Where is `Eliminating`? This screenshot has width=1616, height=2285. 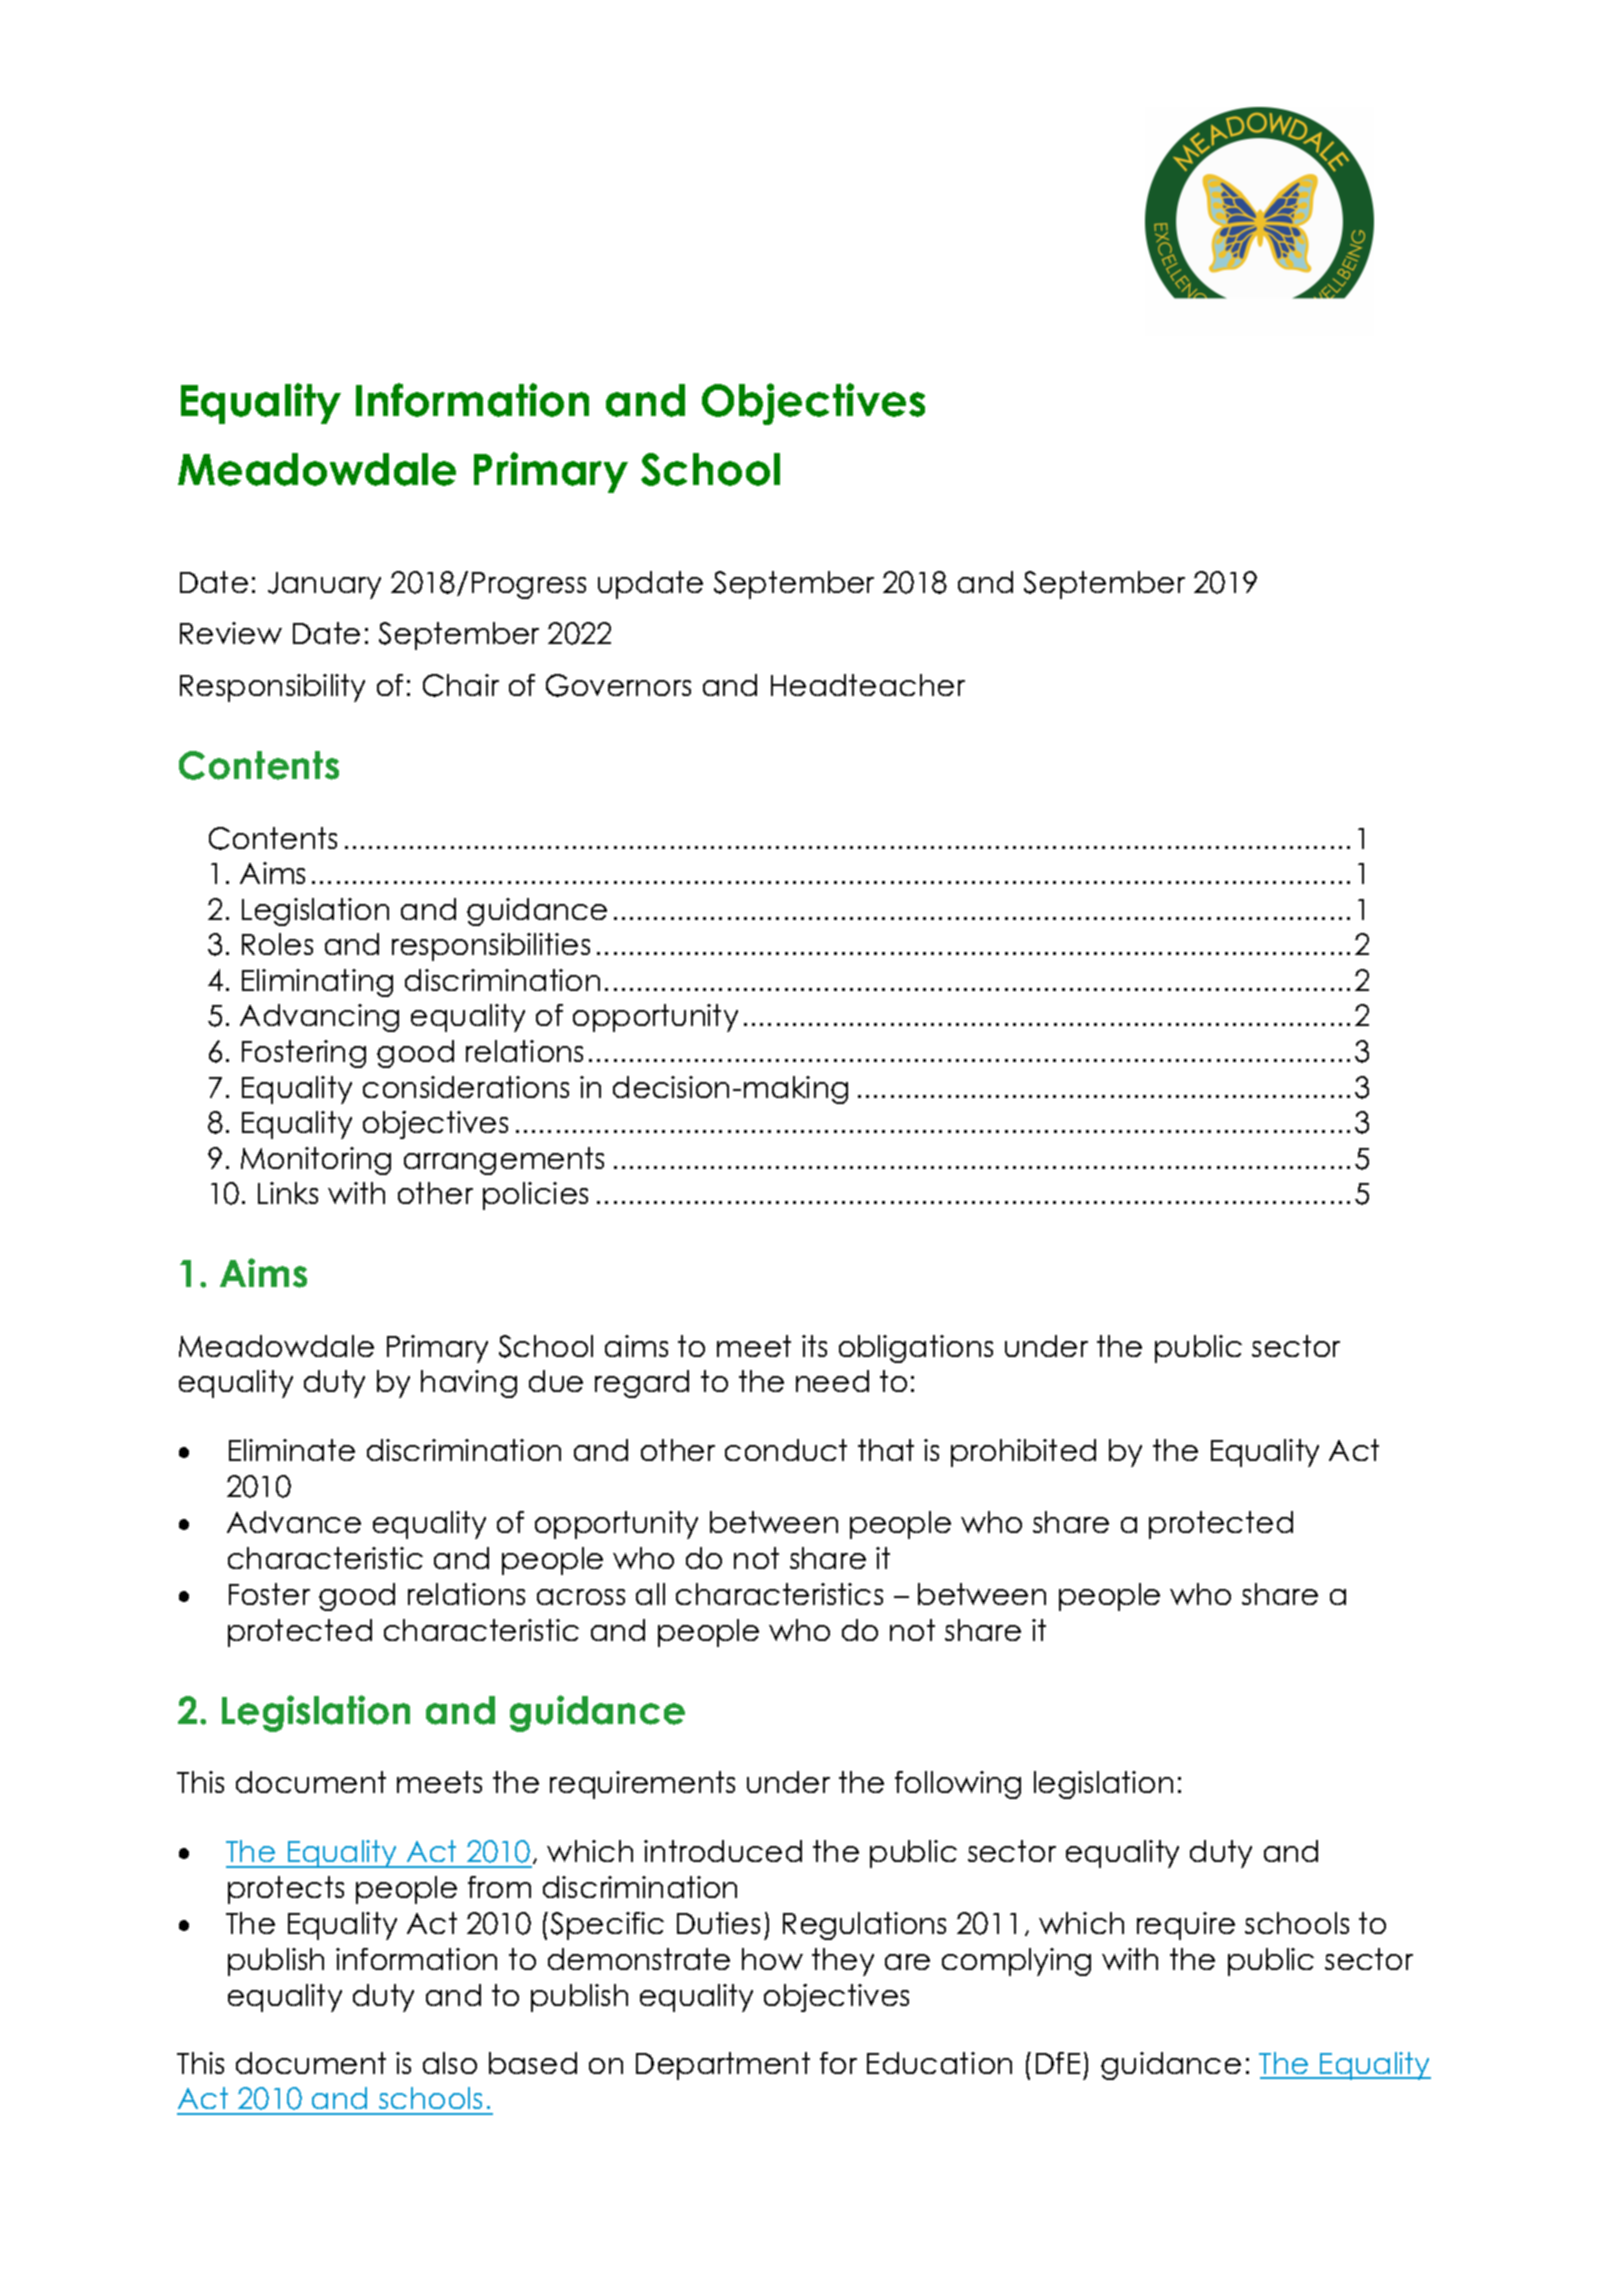 Eliminating is located at coordinates (317, 983).
